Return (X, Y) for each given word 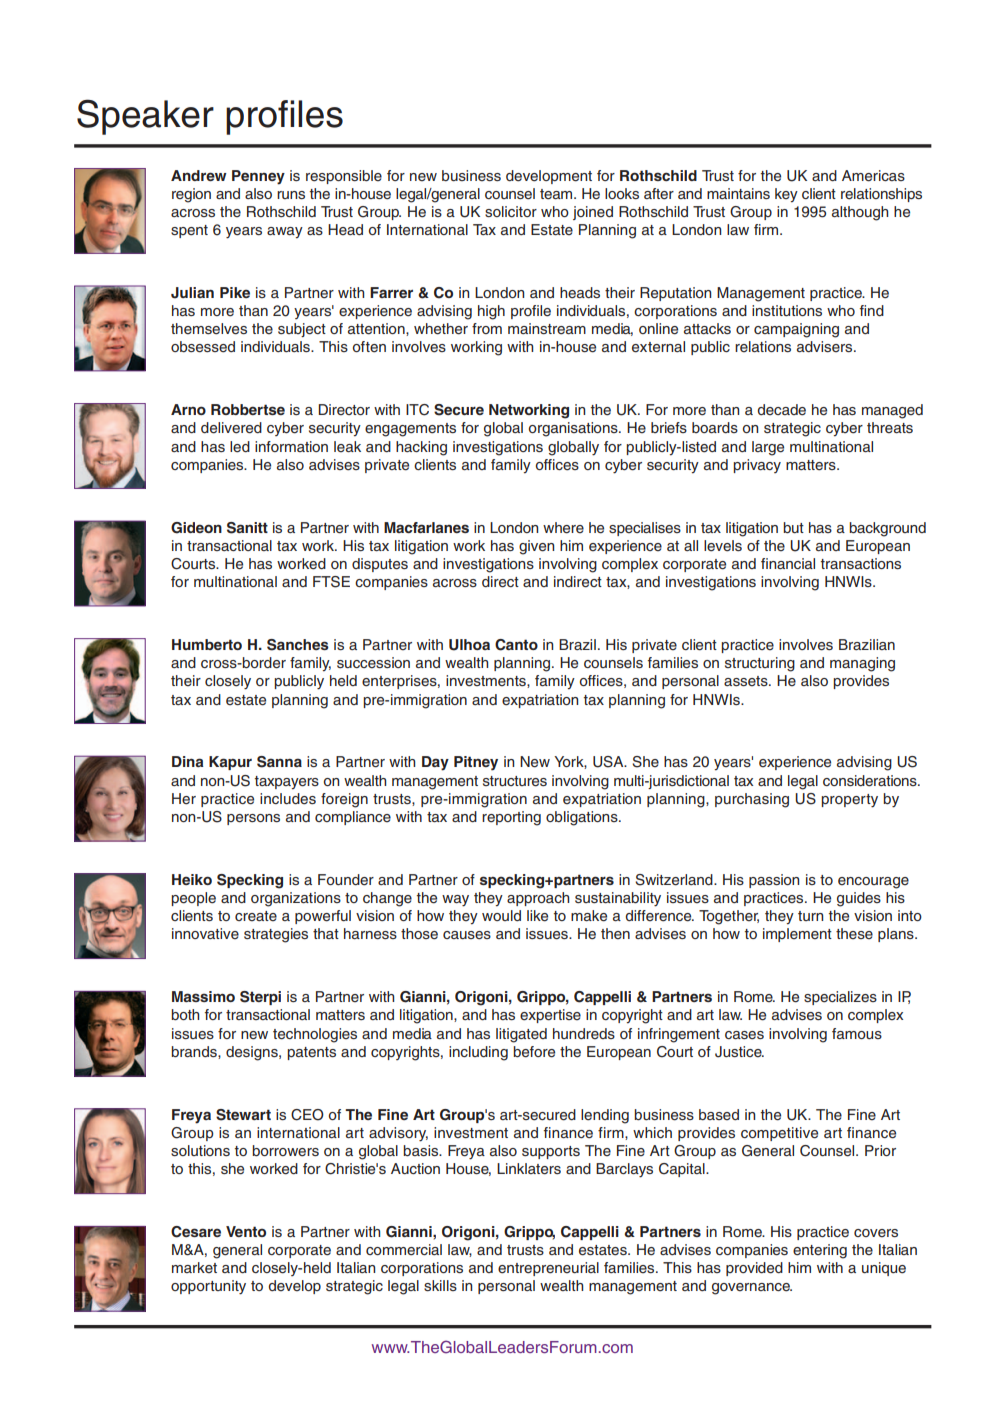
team (557, 194)
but (793, 527)
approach (538, 899)
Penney (258, 177)
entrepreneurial (548, 1269)
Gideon (196, 528)
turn (810, 916)
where (563, 528)
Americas (873, 176)
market (194, 1267)
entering (820, 1251)
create (256, 916)
